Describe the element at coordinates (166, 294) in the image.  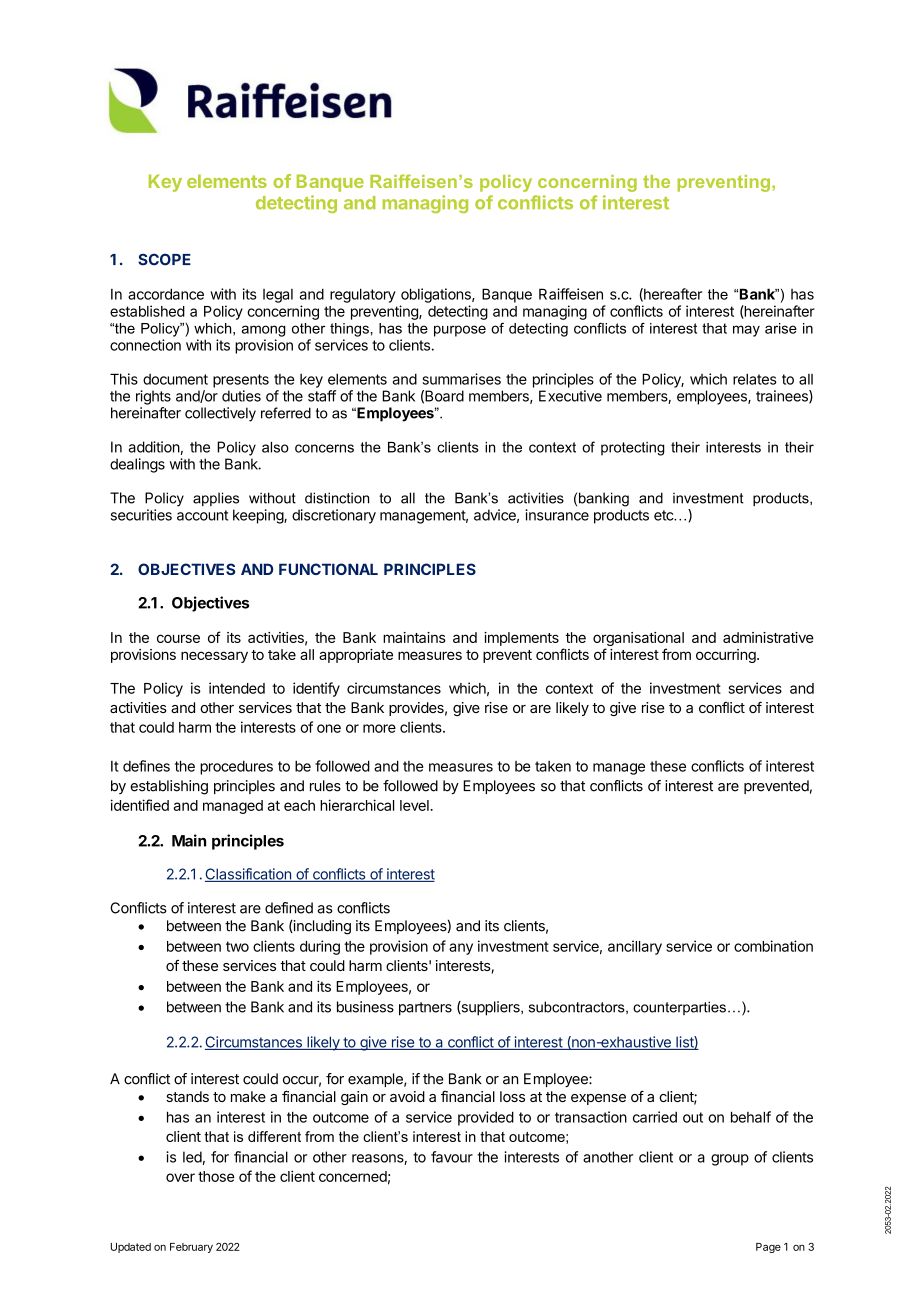
I see `accordance` at that location.
